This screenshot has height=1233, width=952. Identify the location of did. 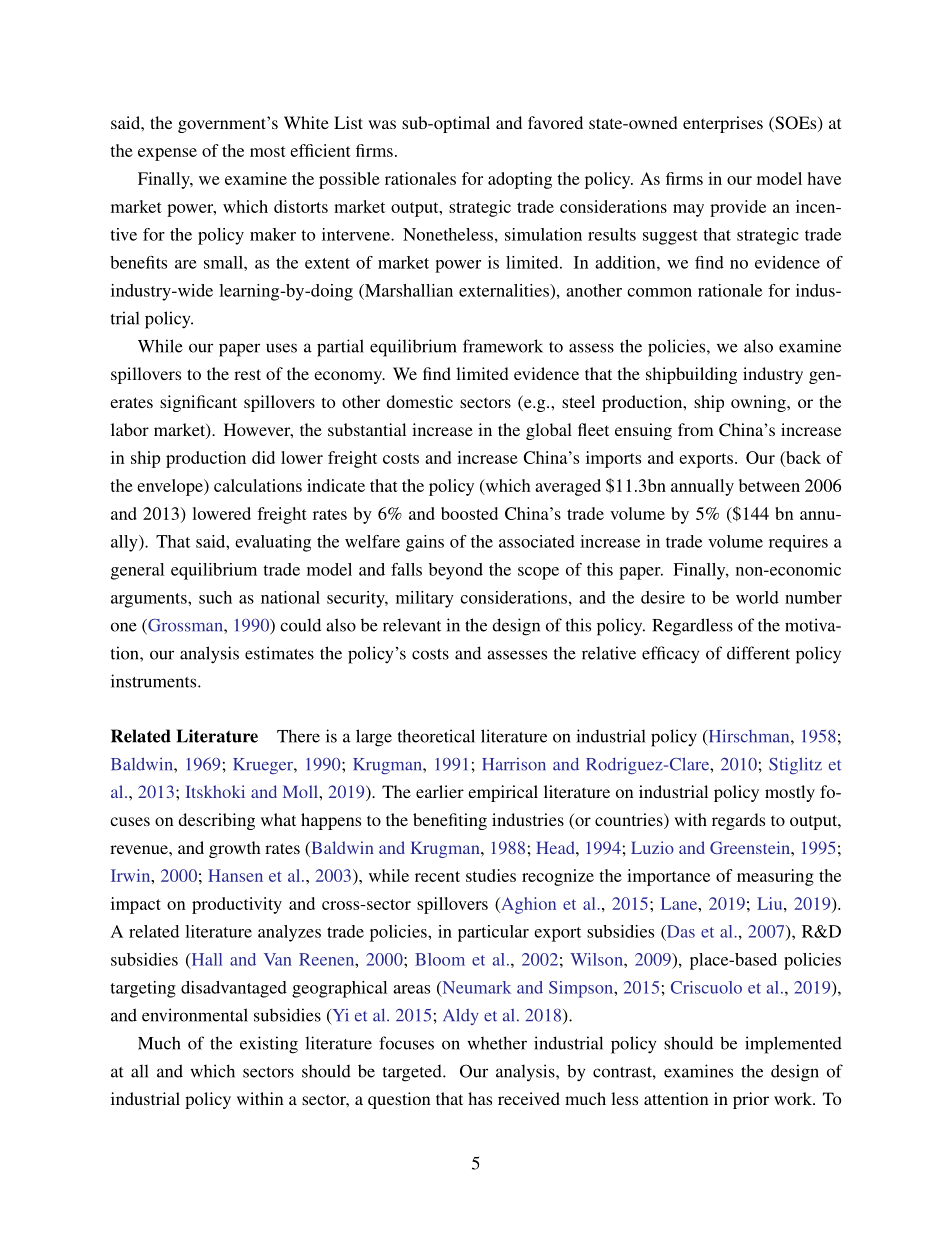
(263, 457).
